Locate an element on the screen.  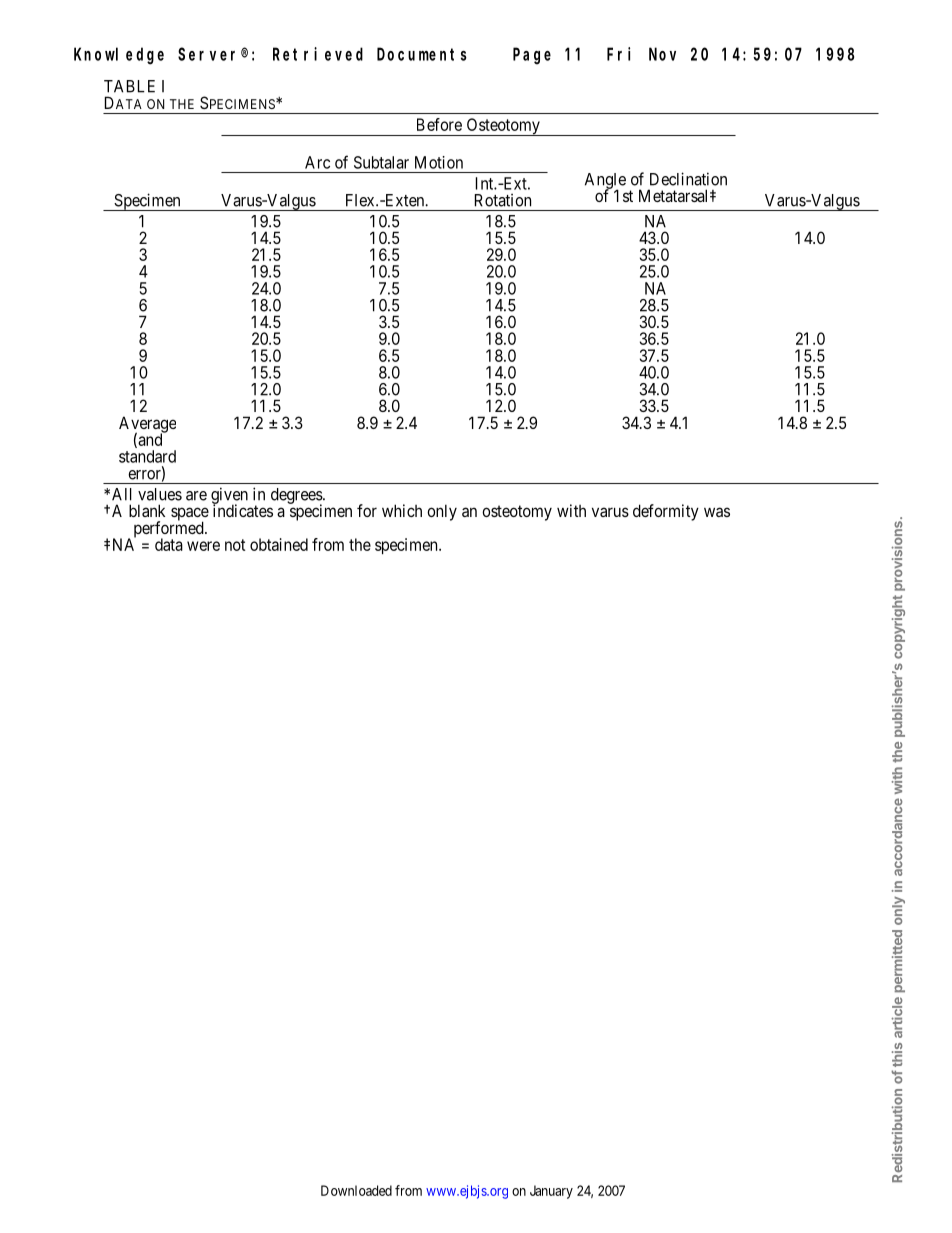
Documents is located at coordinates (422, 54).
